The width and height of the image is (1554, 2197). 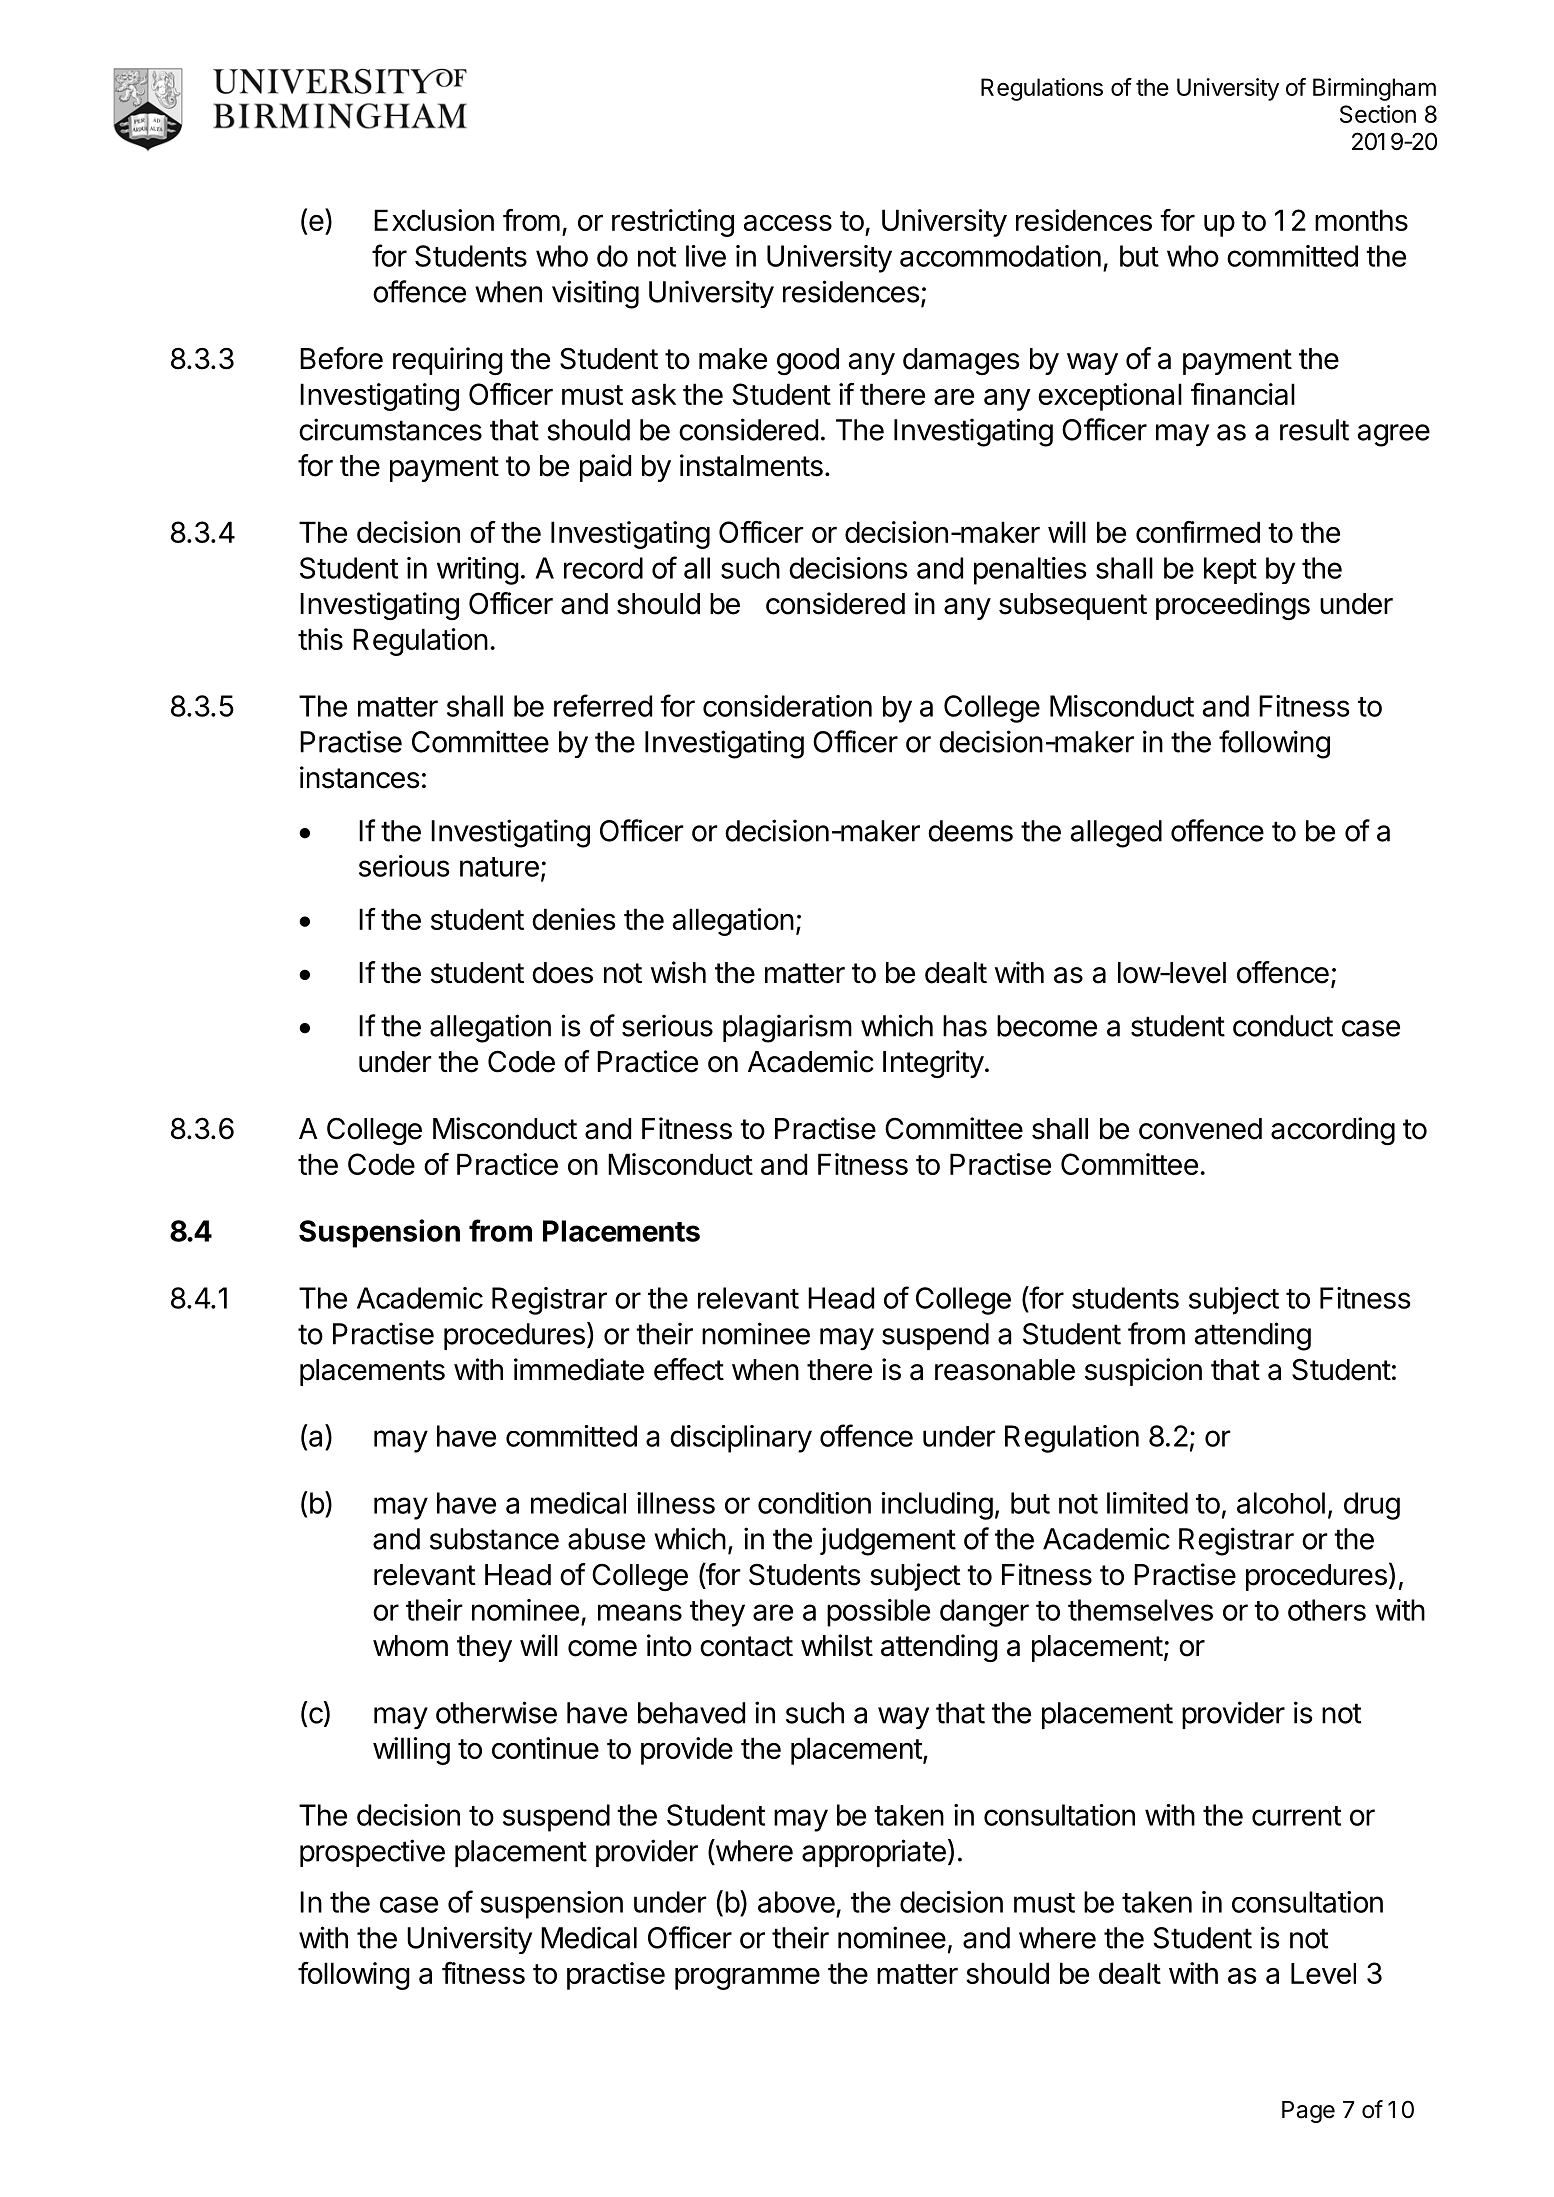 I want to click on others, so click(x=1327, y=1610).
